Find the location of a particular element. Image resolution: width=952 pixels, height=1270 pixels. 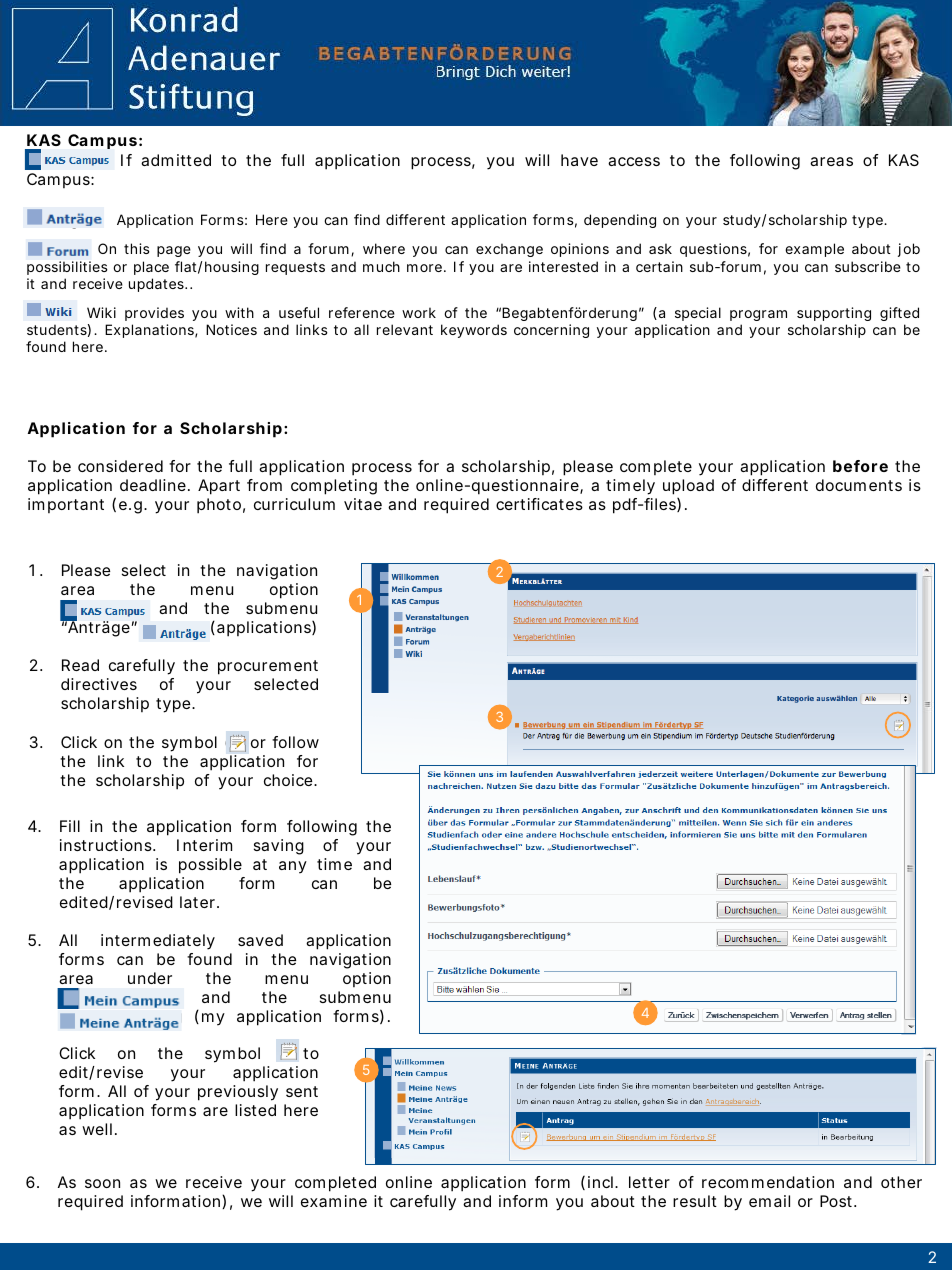

example is located at coordinates (814, 250).
